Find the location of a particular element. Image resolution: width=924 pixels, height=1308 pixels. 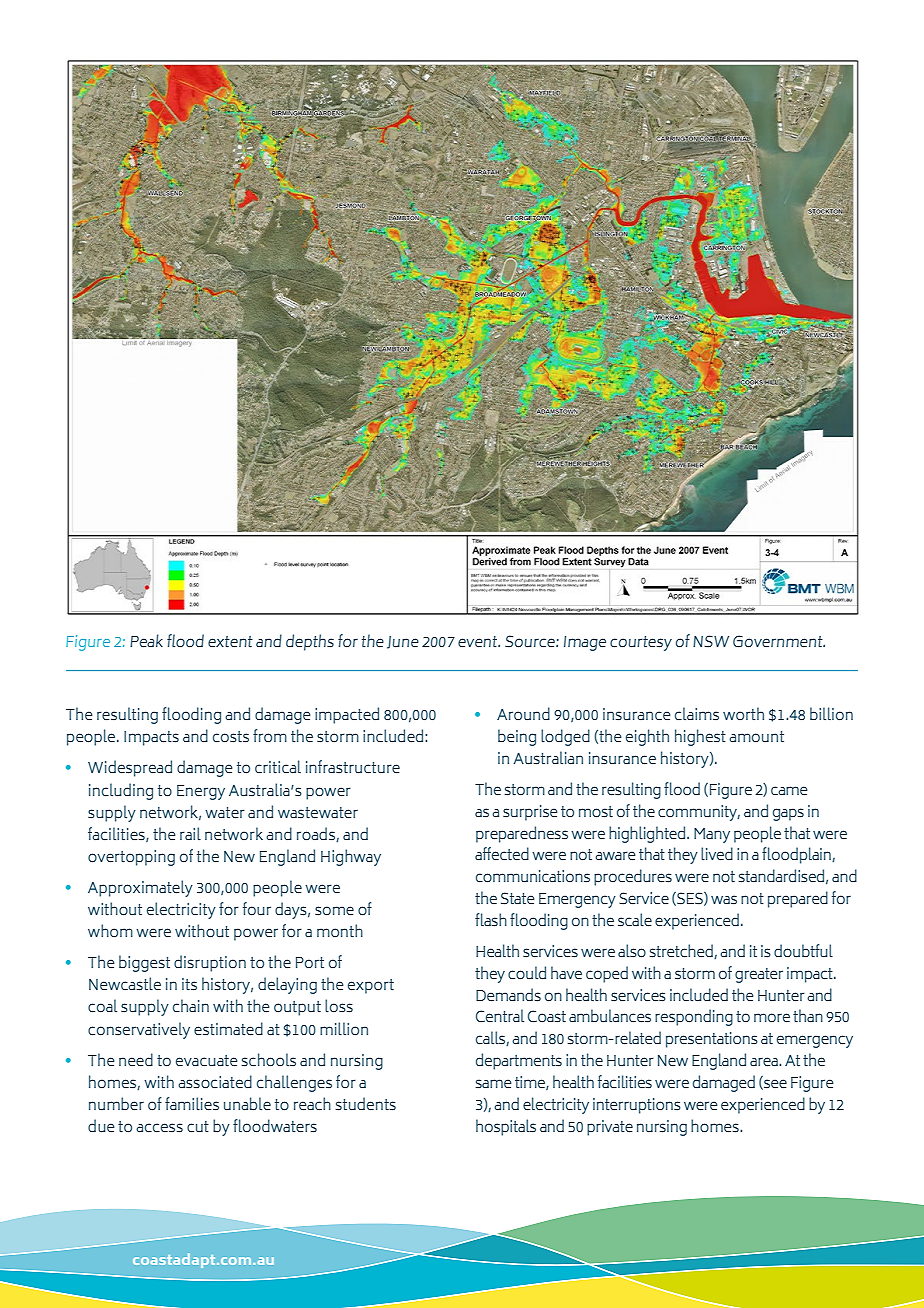

amount is located at coordinates (756, 736).
